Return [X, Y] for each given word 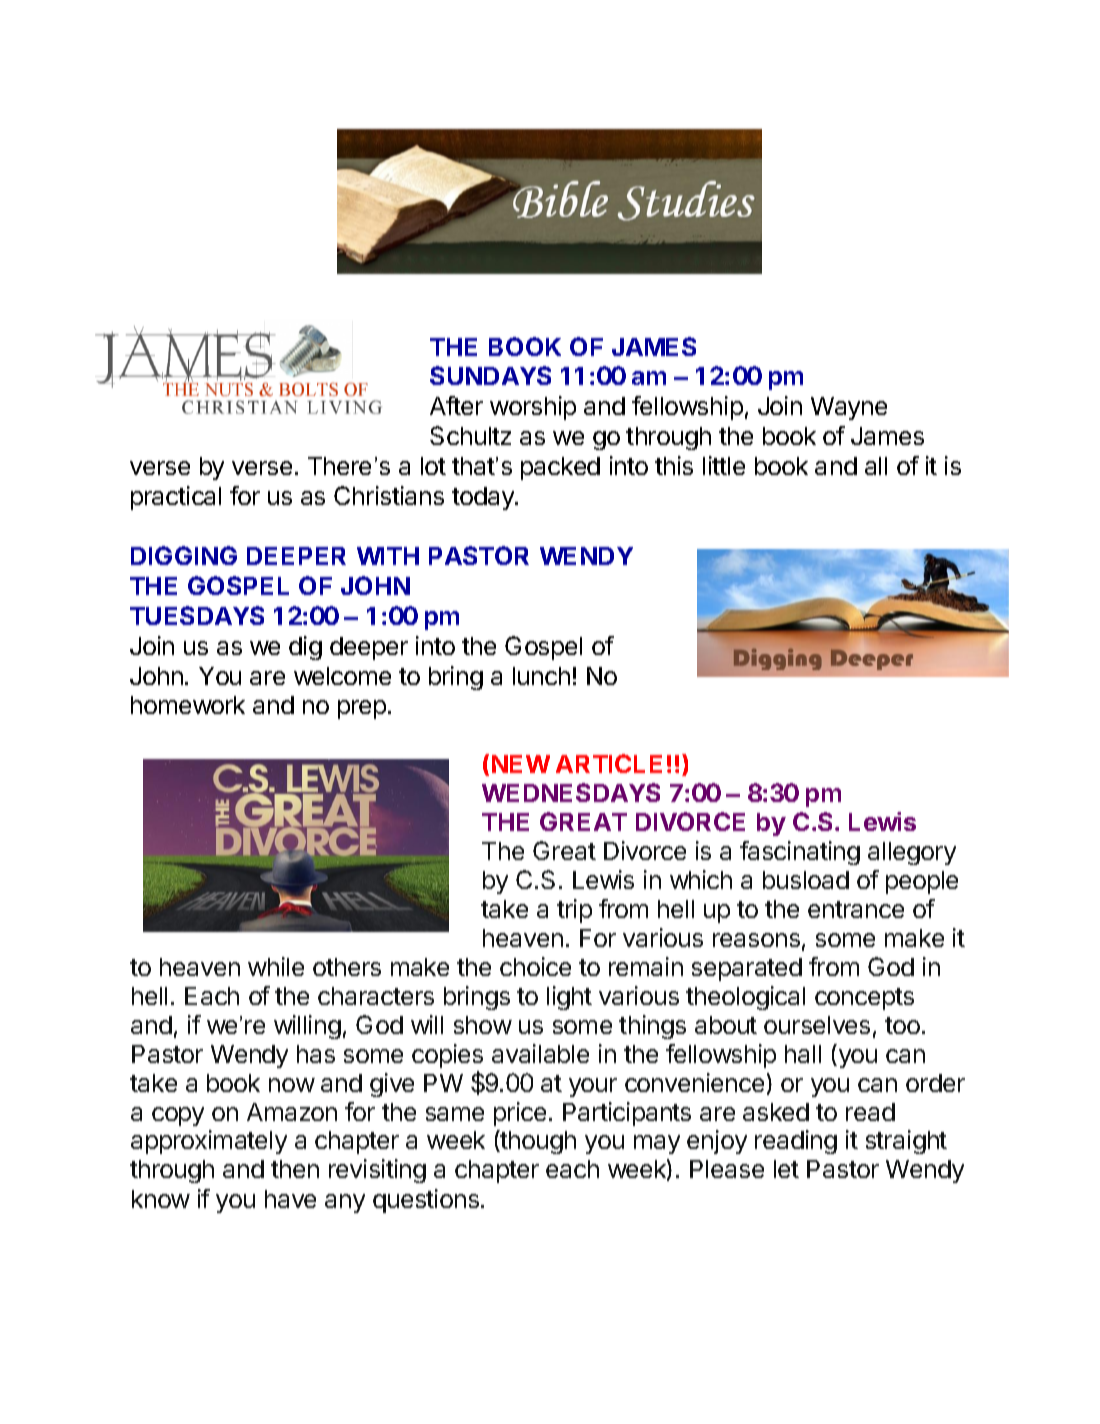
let [786, 1169]
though [537, 1142]
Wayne [849, 408]
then [295, 1169]
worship [533, 408]
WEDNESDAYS [571, 792]
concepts [864, 999]
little [724, 465]
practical [176, 498]
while [276, 966]
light [569, 998]
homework [188, 705]
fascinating [800, 853]
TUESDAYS [197, 615]
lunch [541, 676]
